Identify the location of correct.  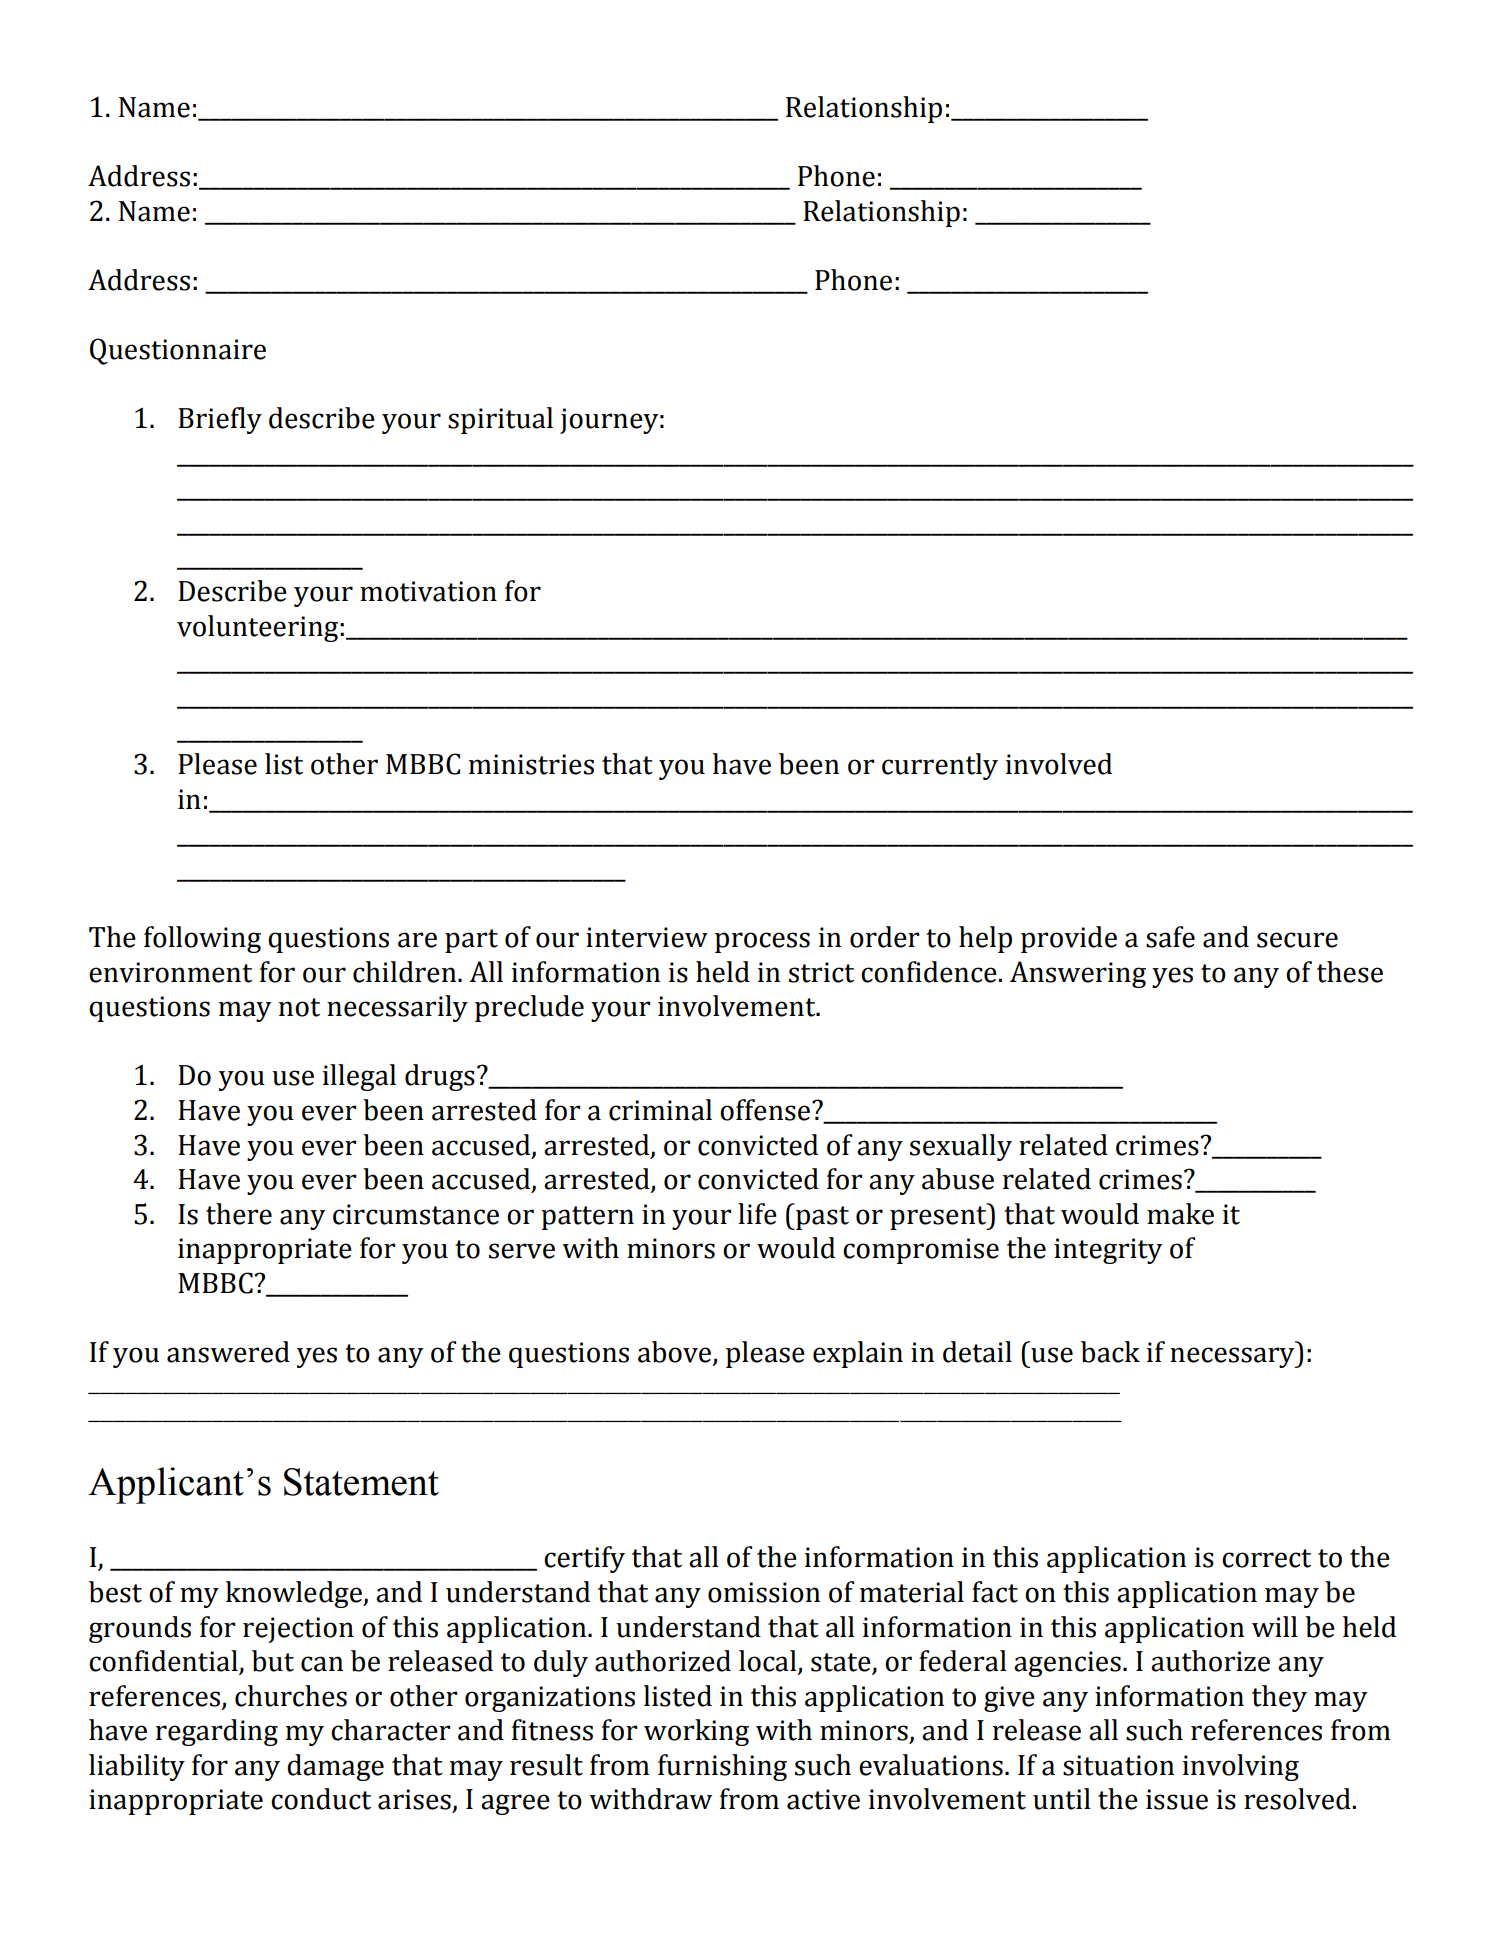
(1266, 1558).
